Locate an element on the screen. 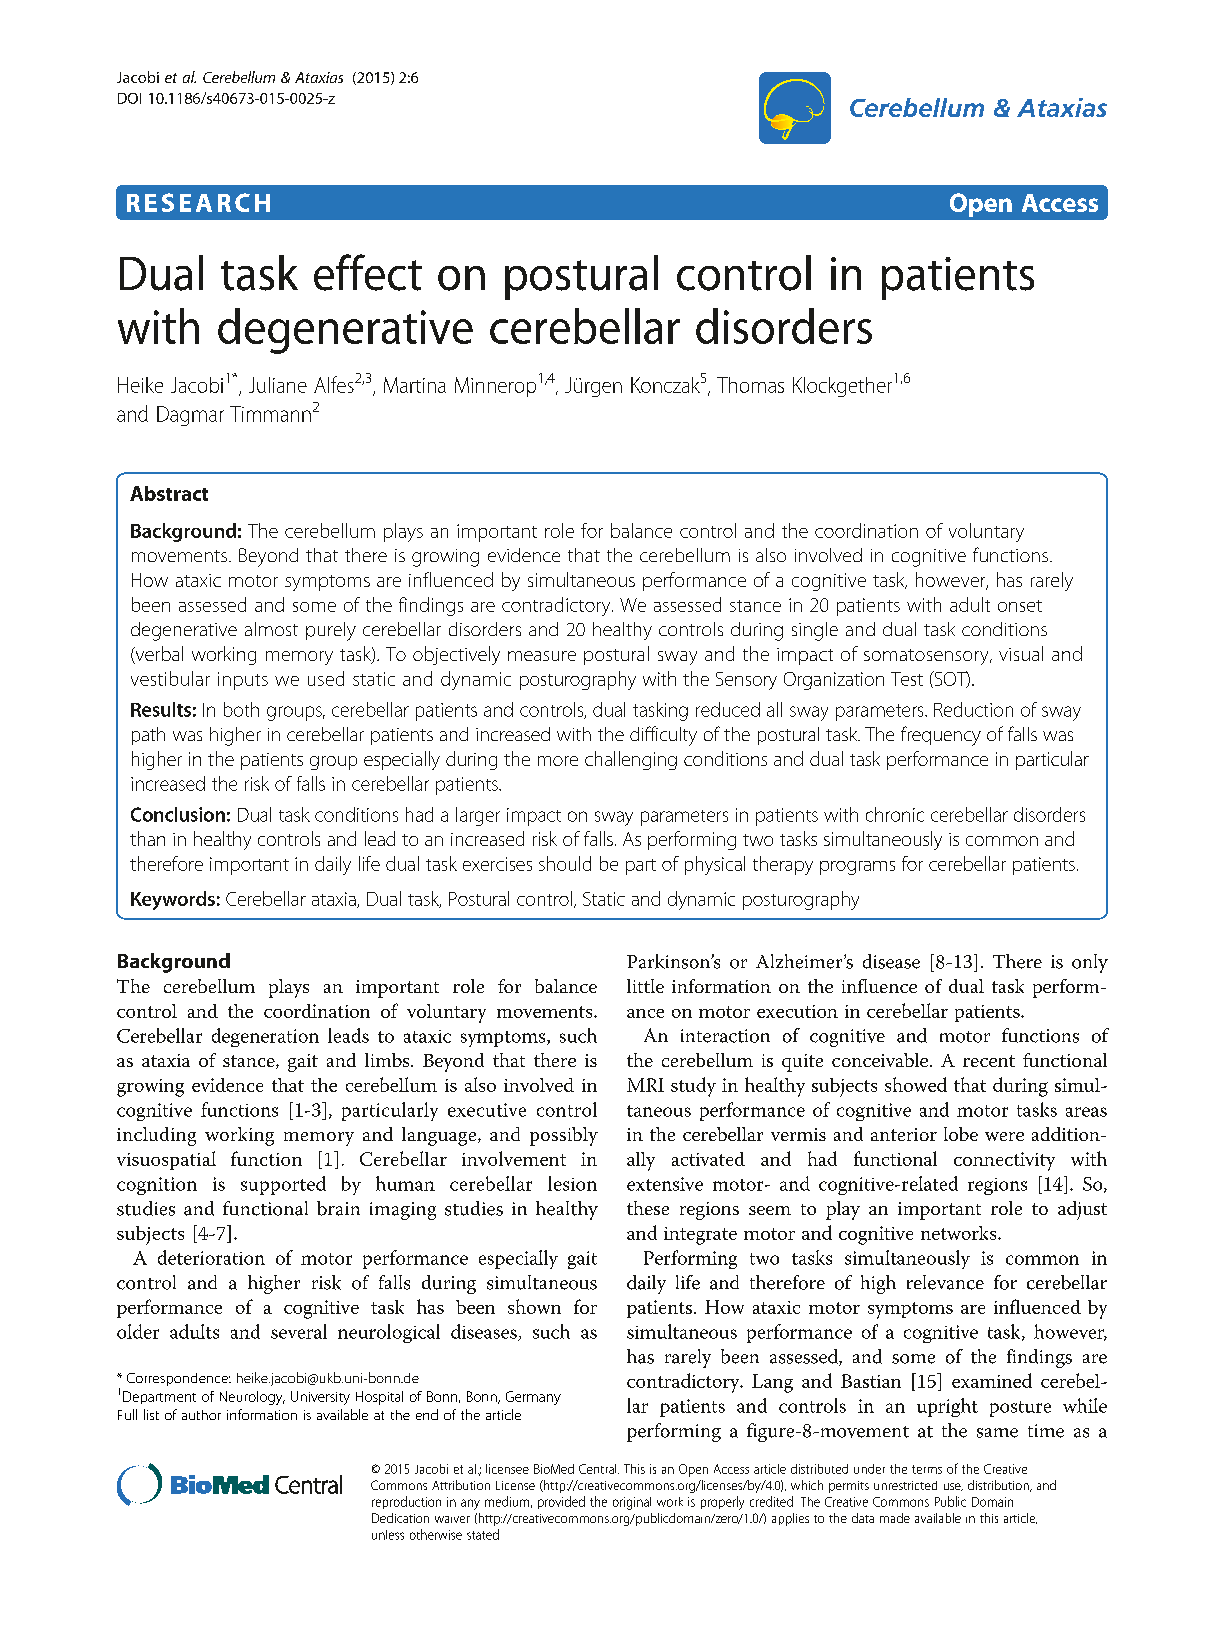  degeneration is located at coordinates (265, 1037).
